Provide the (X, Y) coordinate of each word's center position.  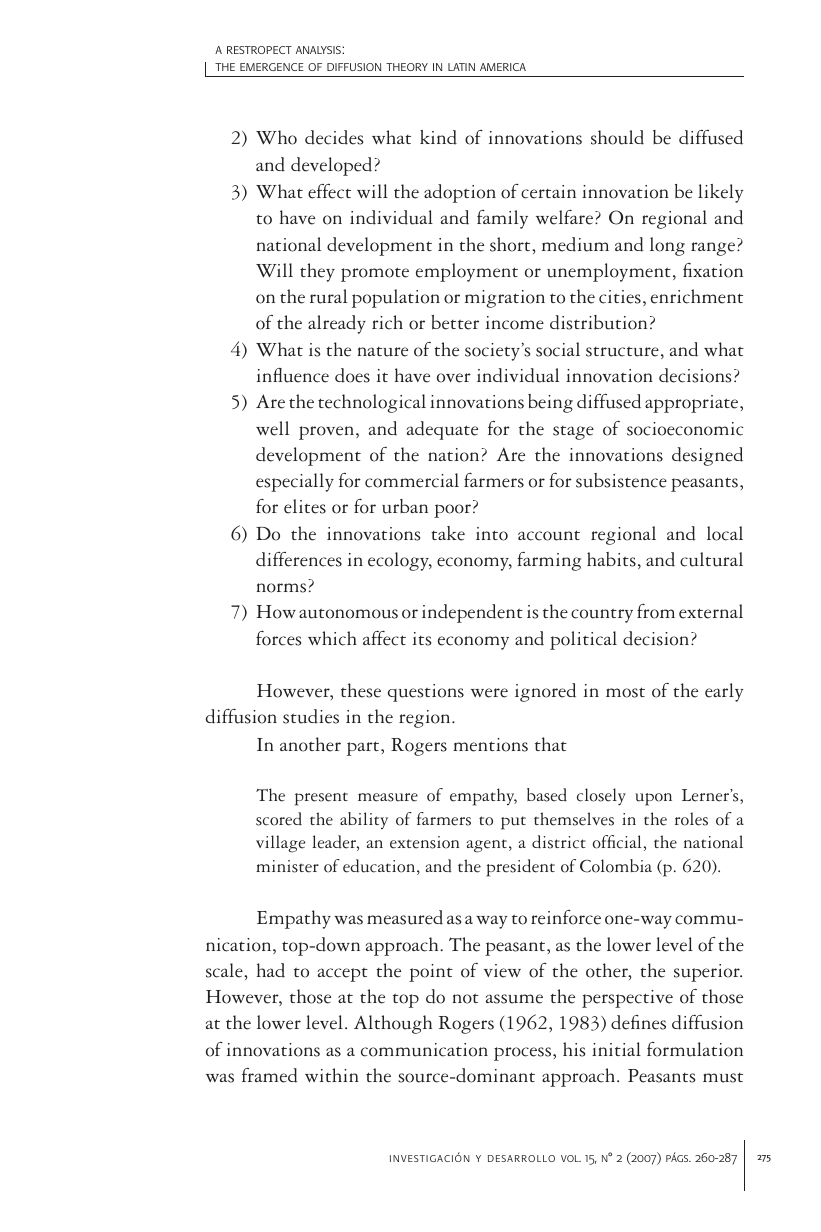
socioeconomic (685, 429)
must (723, 1078)
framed (270, 1075)
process (524, 1054)
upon (653, 799)
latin (461, 67)
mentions (490, 745)
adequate (442, 430)
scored (279, 819)
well (272, 428)
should (617, 137)
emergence (272, 67)
